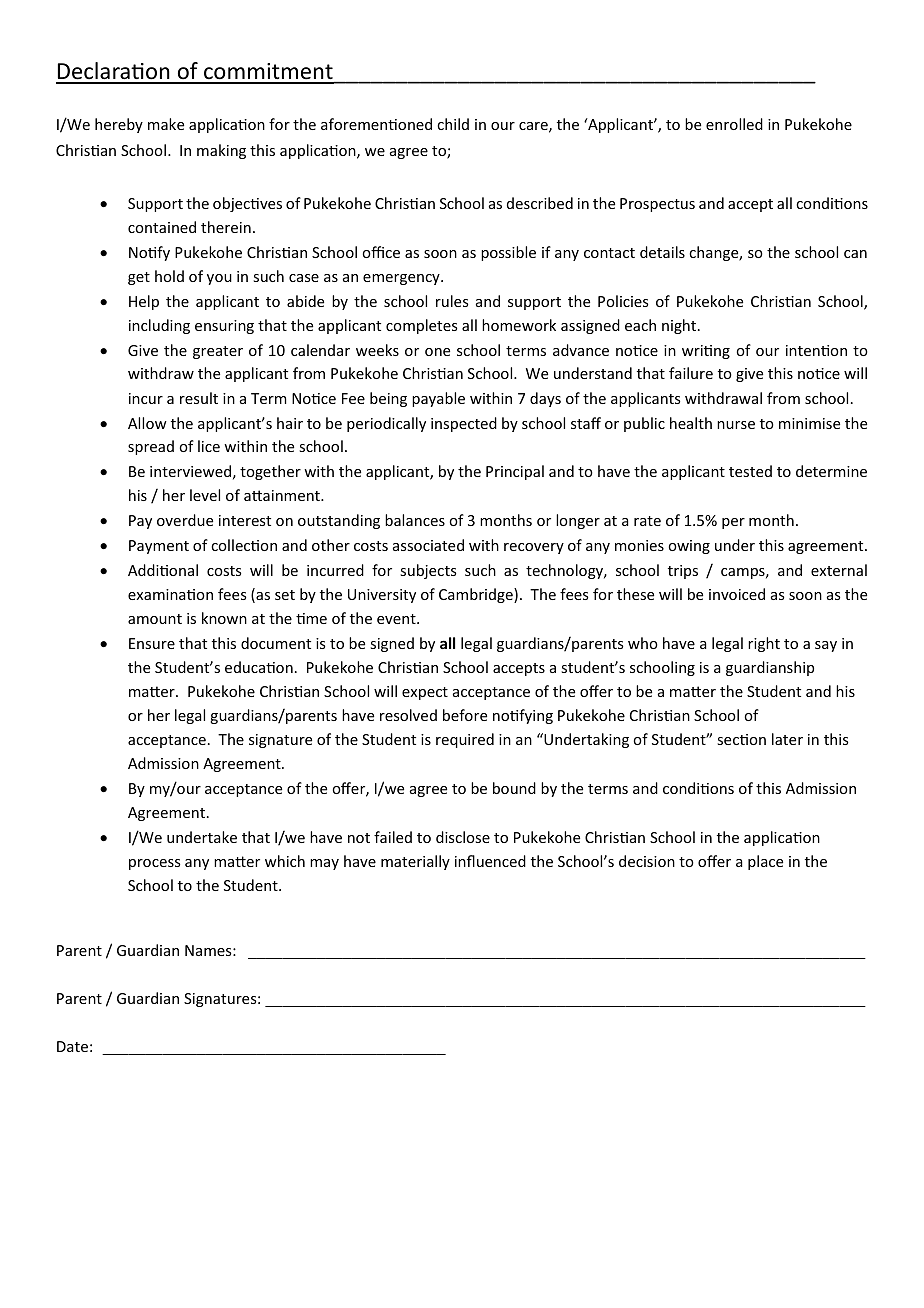 This screenshot has height=1308, width=924. What do you see at coordinates (453, 124) in the screenshot?
I see `child` at bounding box center [453, 124].
